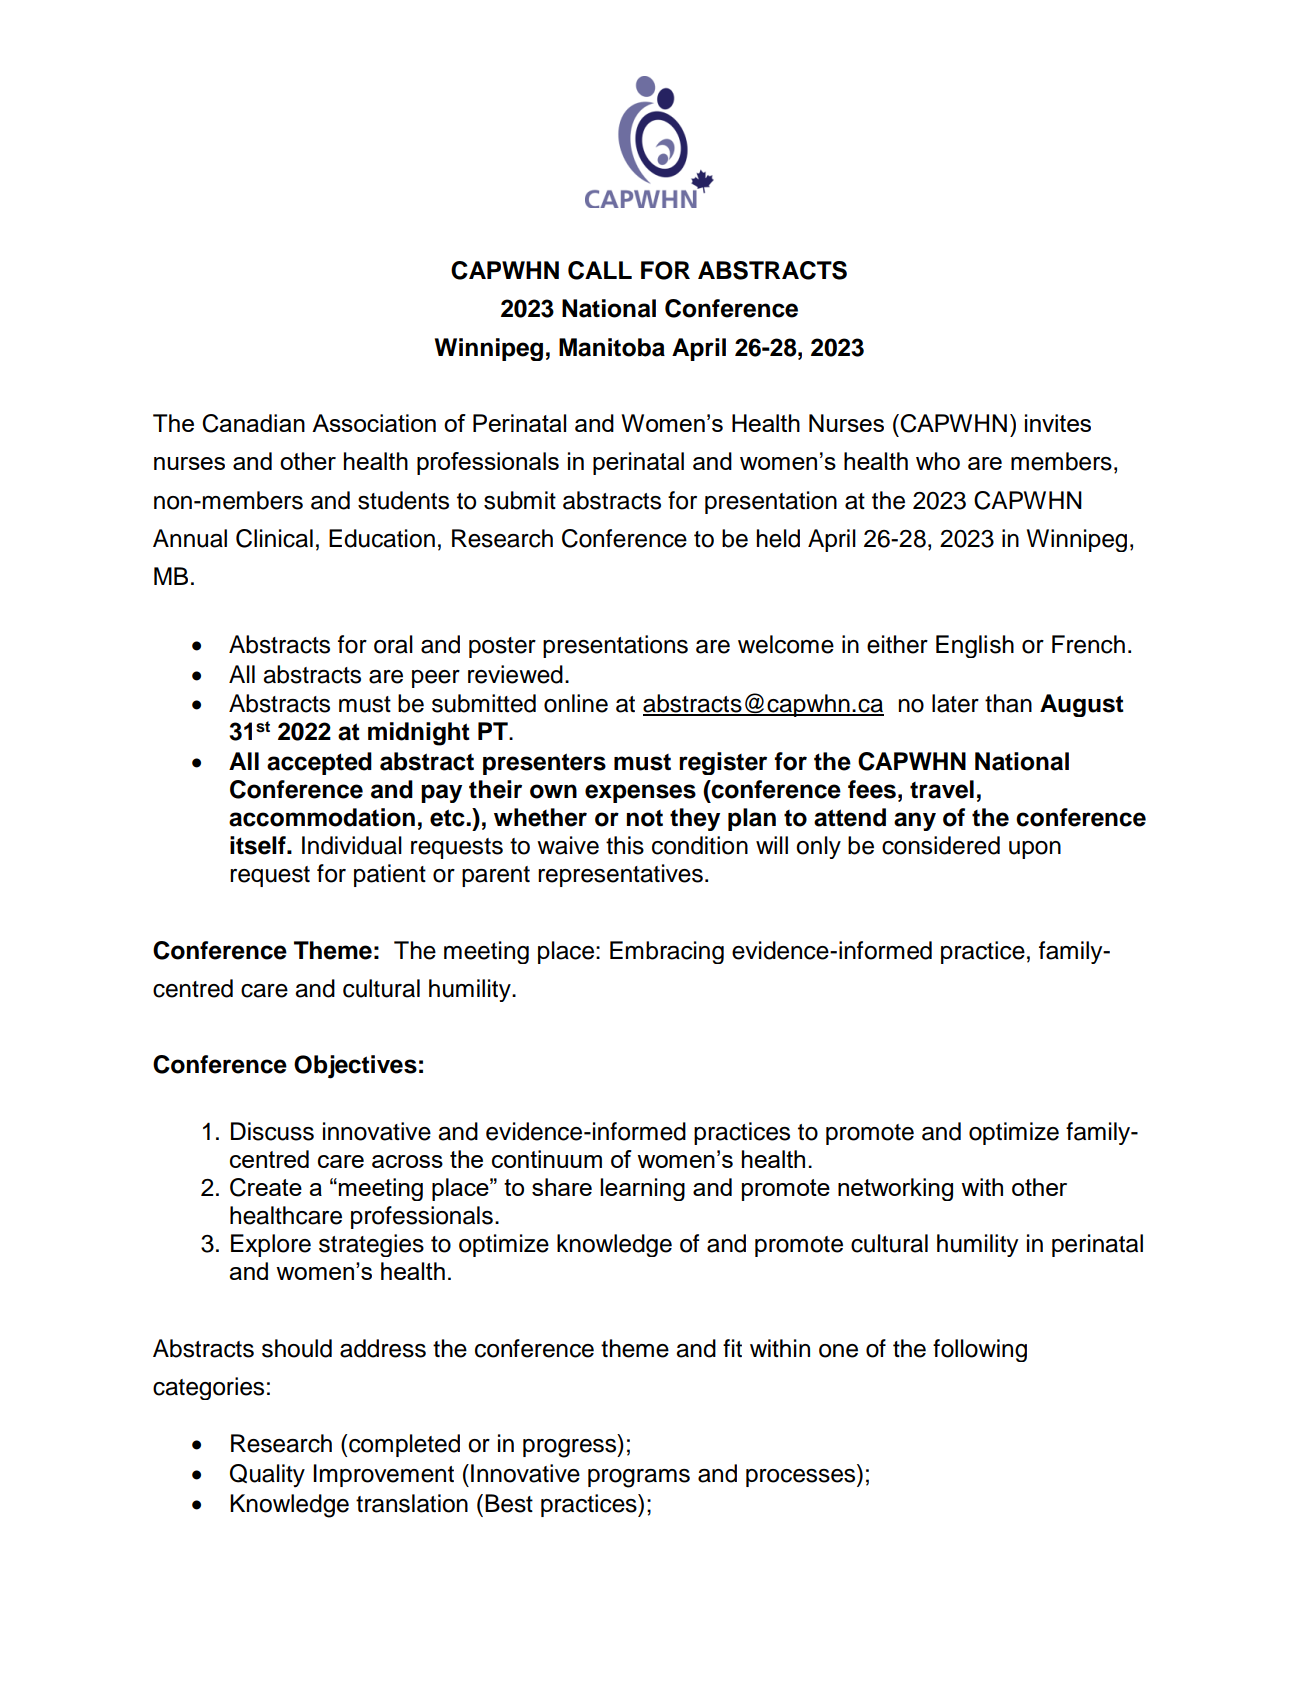  Describe the element at coordinates (253, 423) in the screenshot. I see `Canadian` at that location.
